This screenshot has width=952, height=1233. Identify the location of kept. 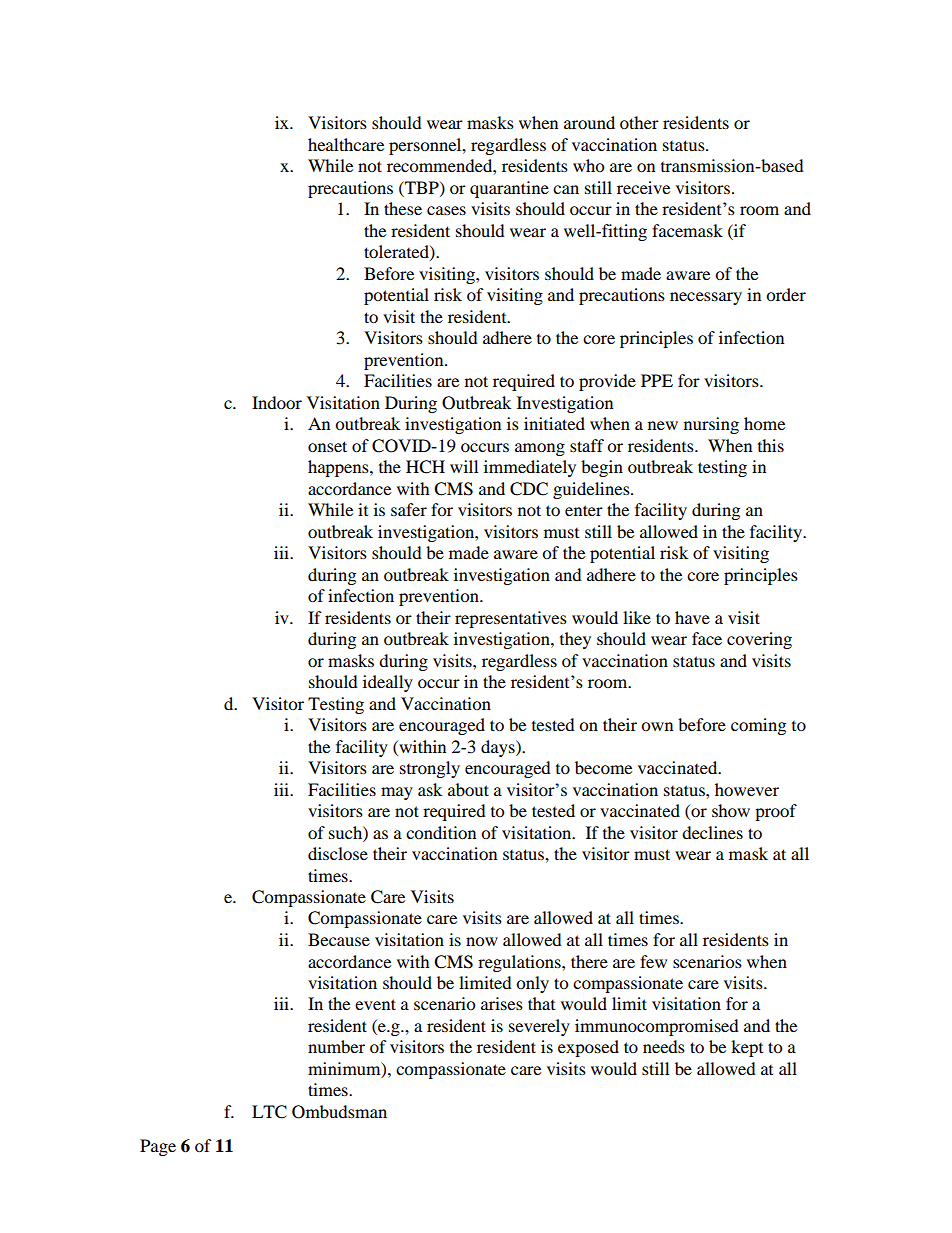
(747, 1048).
